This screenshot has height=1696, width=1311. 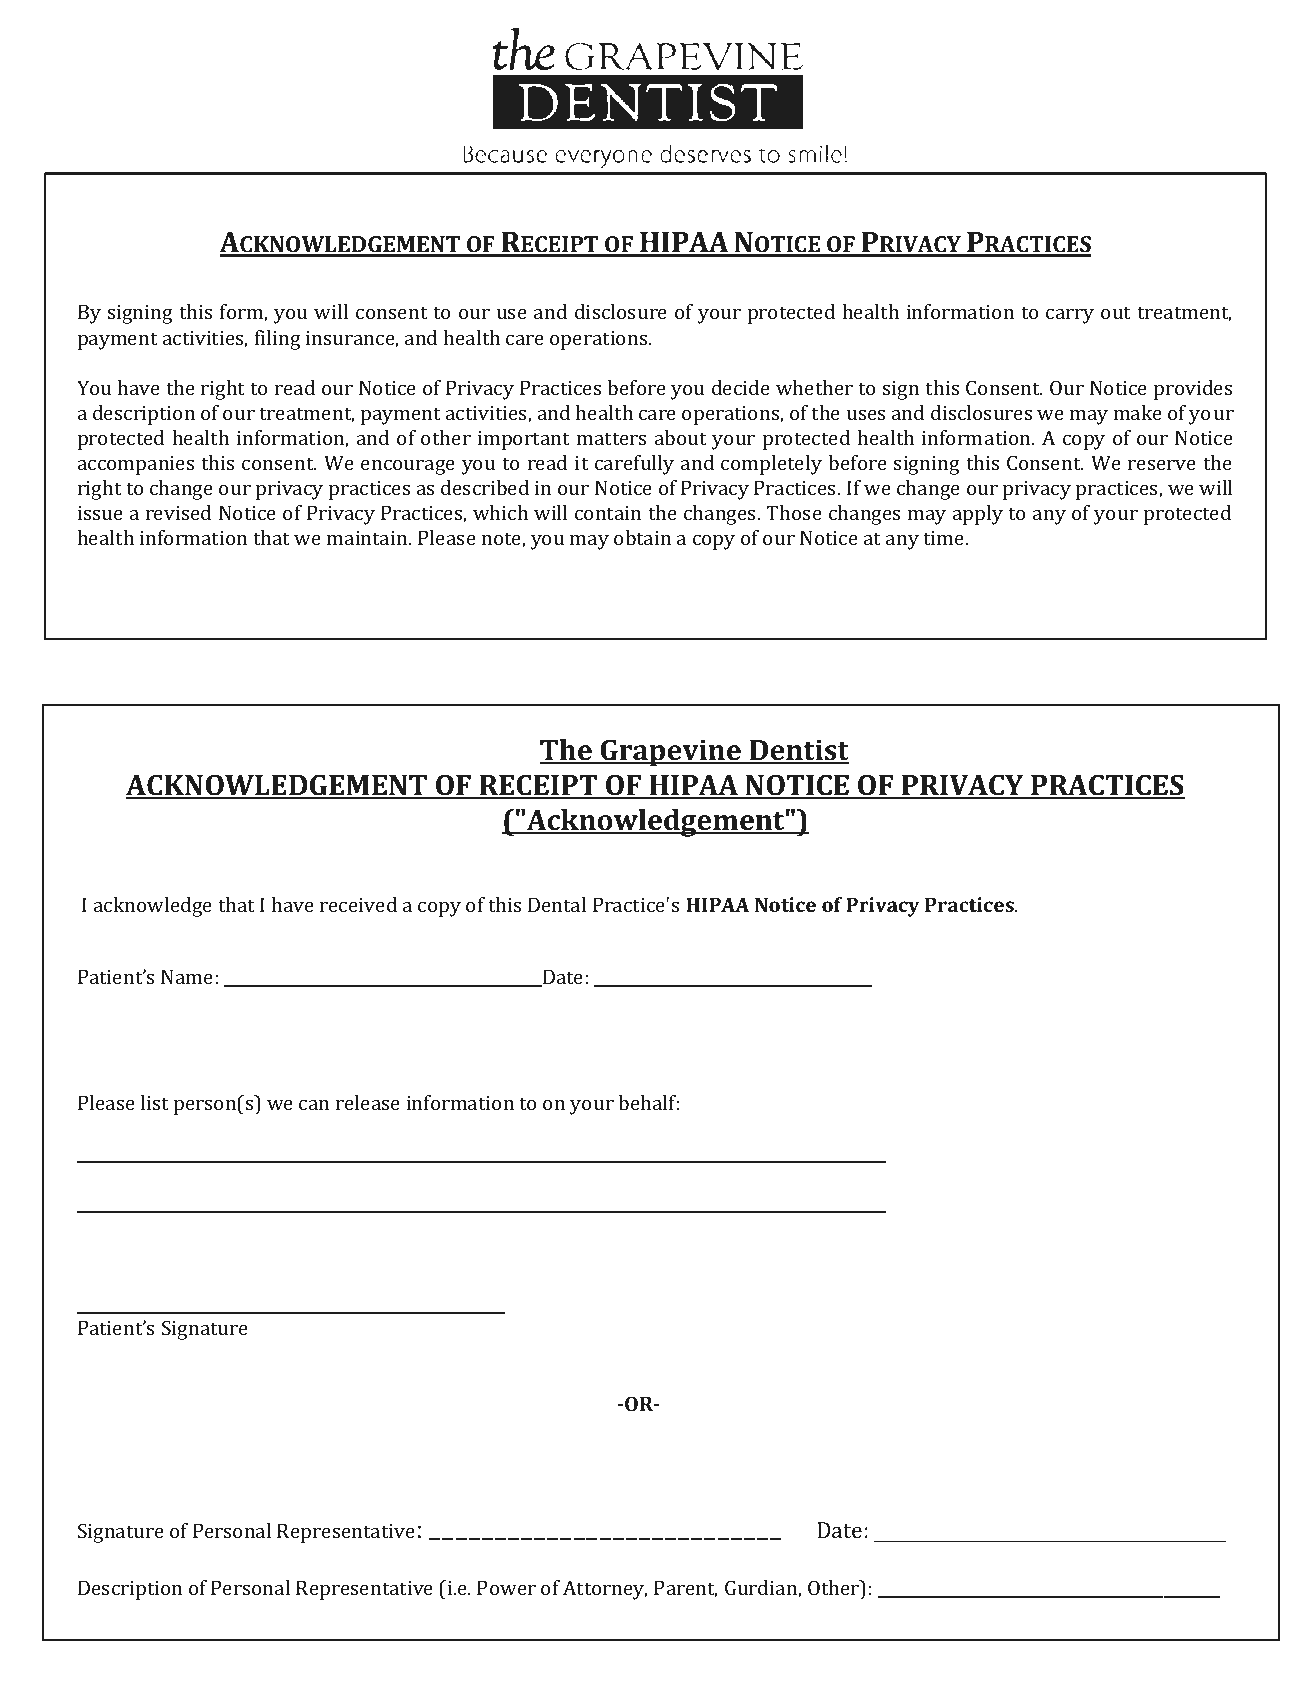 What do you see at coordinates (741, 387) in the screenshot?
I see `decide` at bounding box center [741, 387].
